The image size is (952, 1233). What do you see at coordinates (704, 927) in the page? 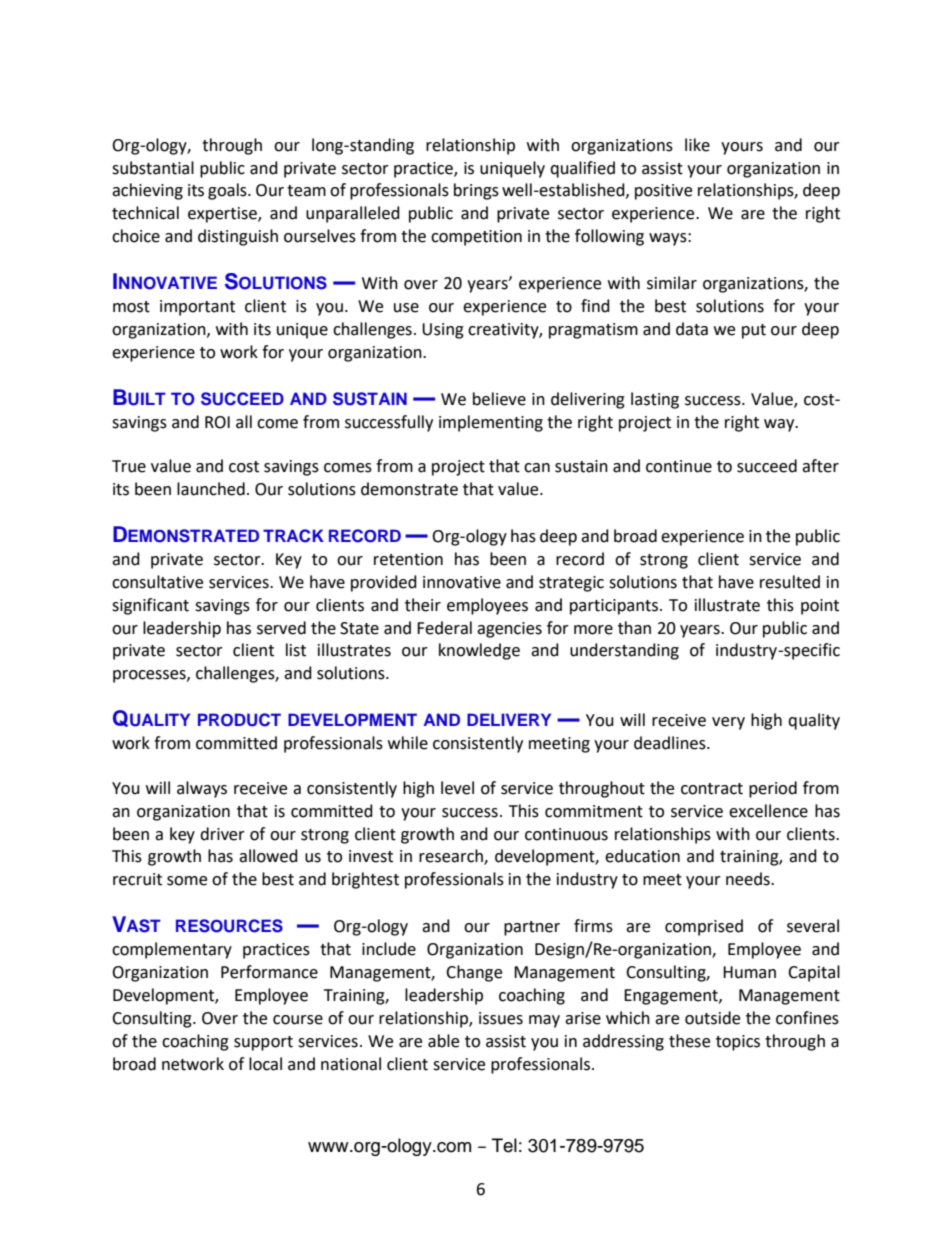
I see `comprised` at bounding box center [704, 927].
